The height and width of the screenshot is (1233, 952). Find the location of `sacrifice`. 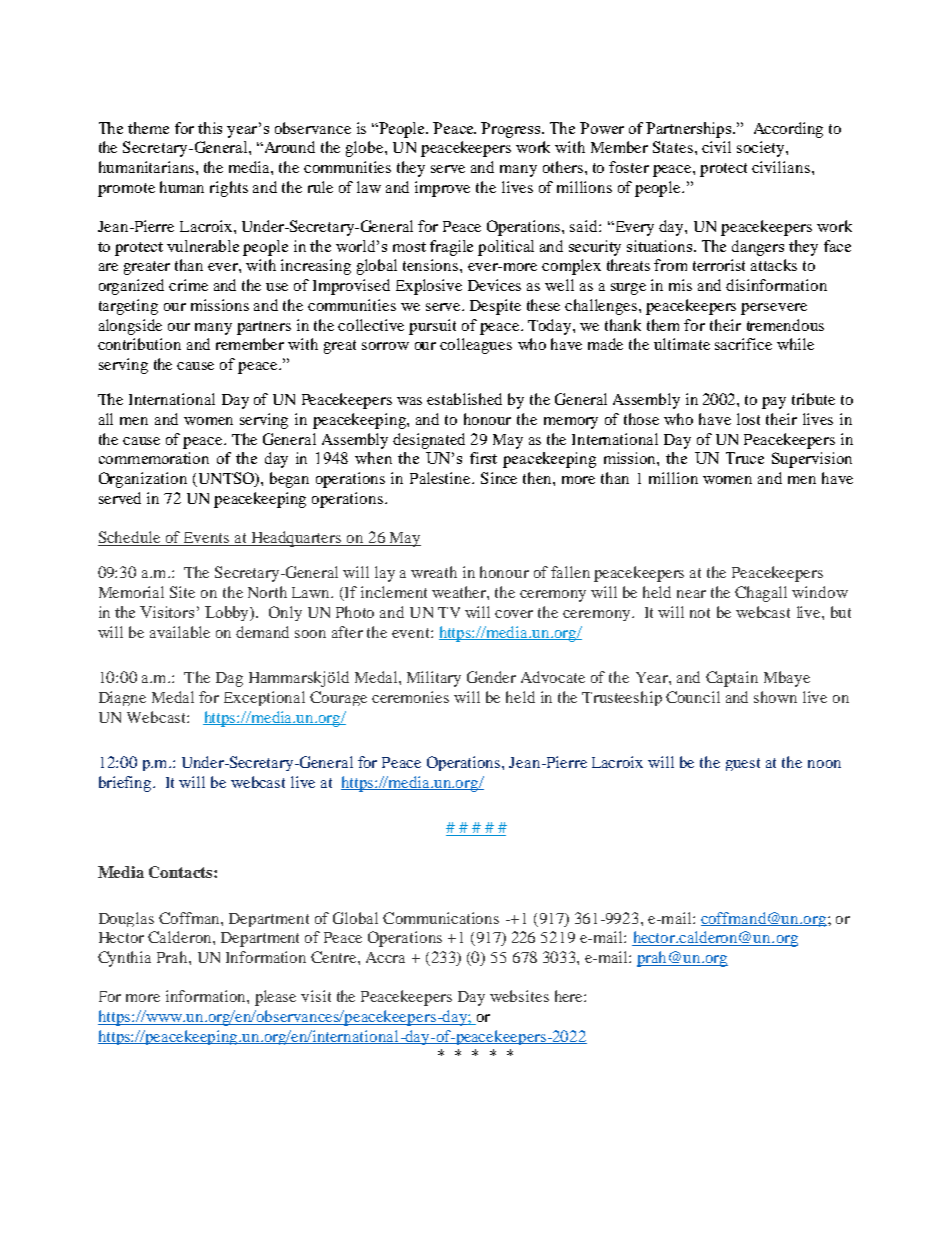

sacrifice is located at coordinates (743, 344).
